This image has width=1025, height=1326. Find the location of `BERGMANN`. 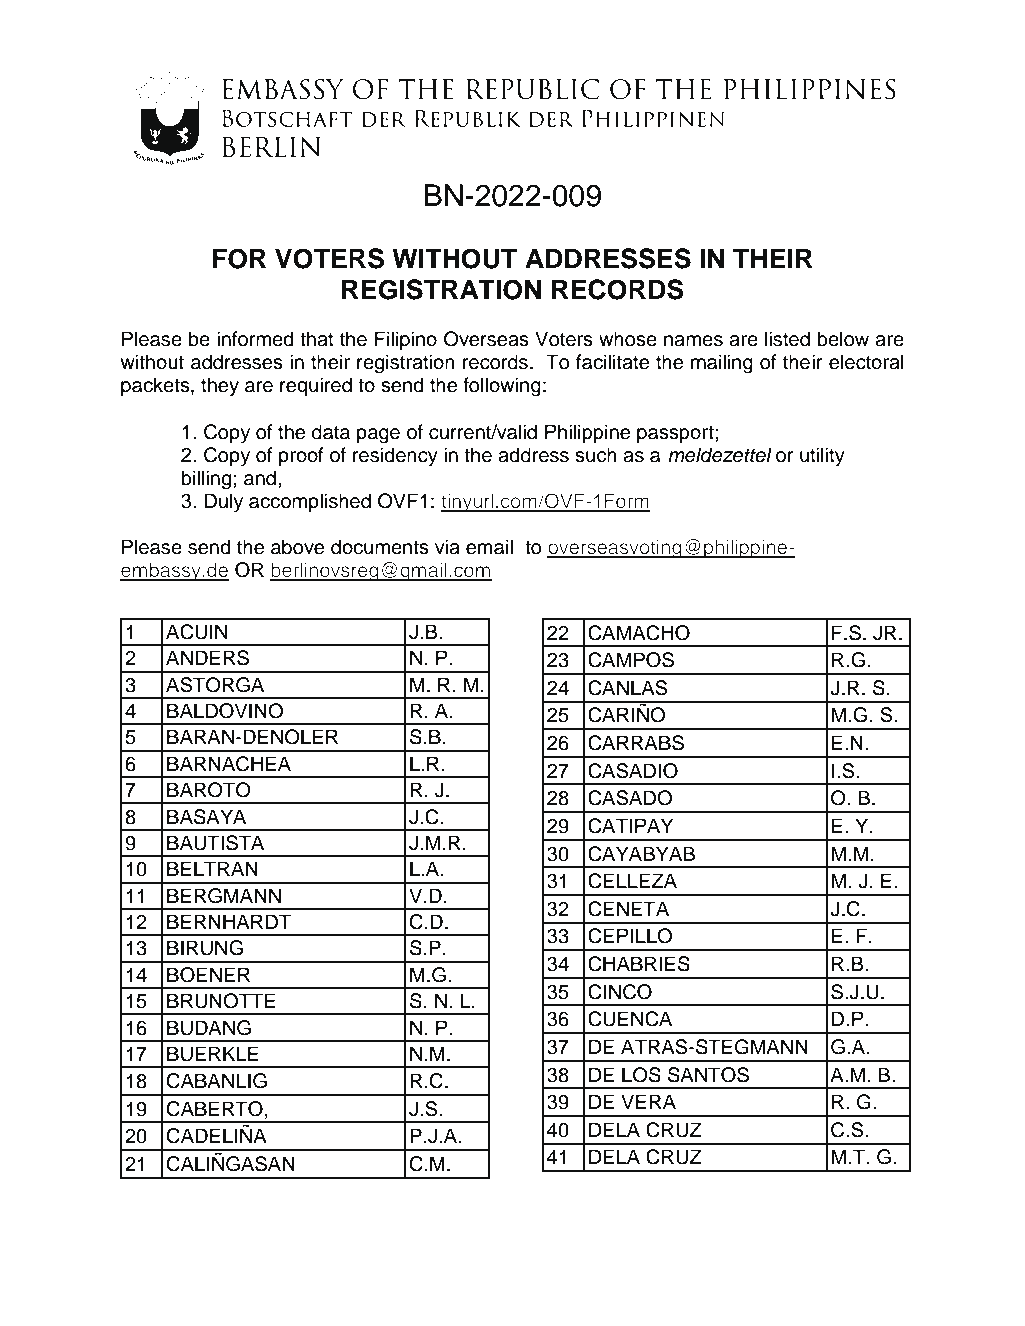

BERGMANN is located at coordinates (224, 896).
